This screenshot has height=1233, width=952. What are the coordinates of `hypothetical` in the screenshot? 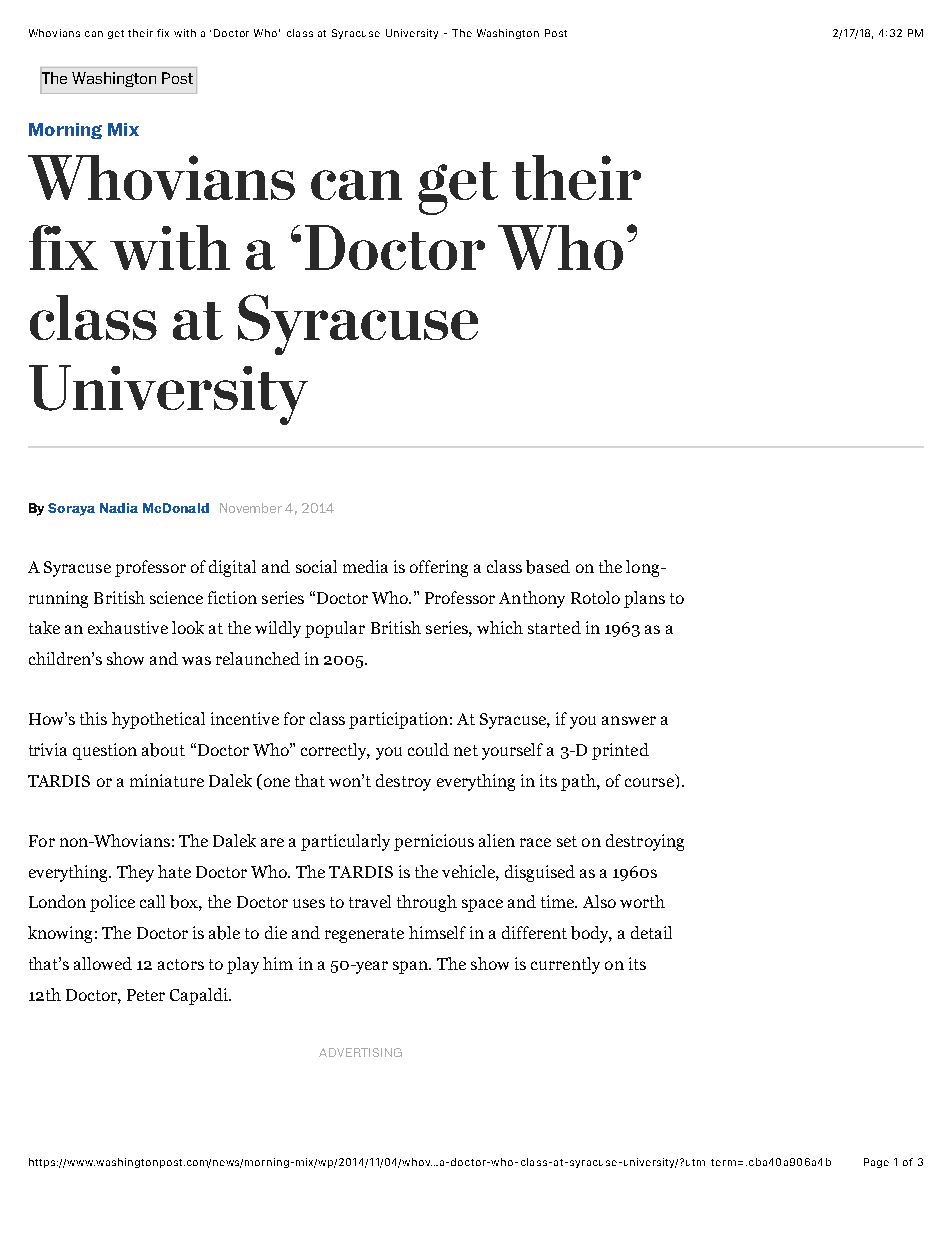 It's located at (158, 720).
